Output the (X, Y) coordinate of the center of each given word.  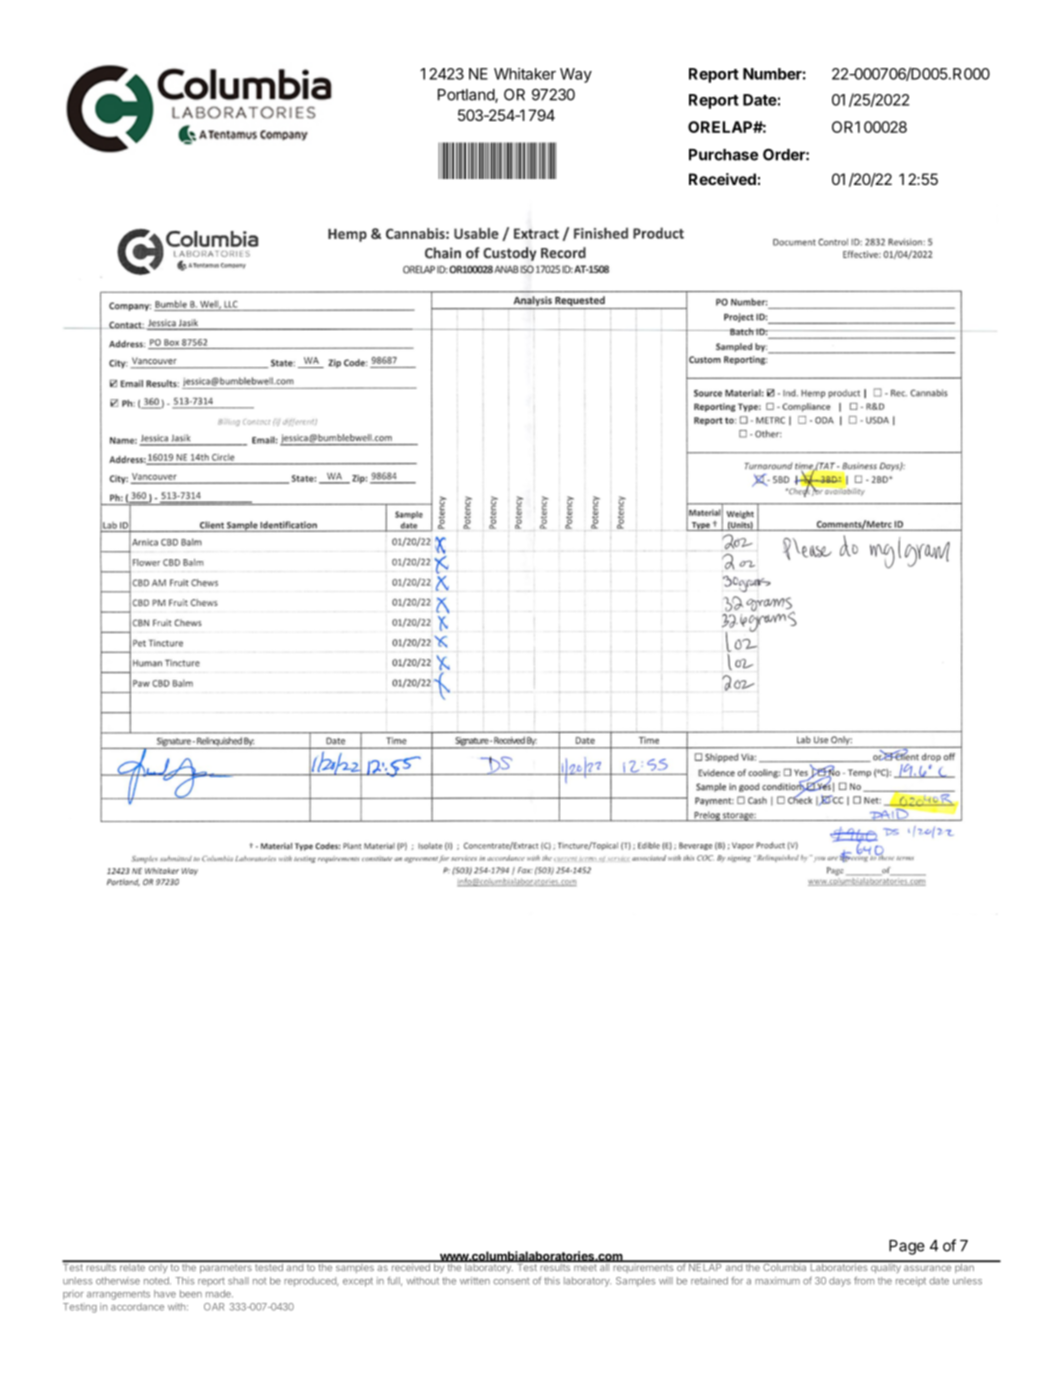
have (165, 1294)
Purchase (723, 155)
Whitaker (525, 74)
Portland (467, 96)
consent (511, 1281)
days (840, 1282)
